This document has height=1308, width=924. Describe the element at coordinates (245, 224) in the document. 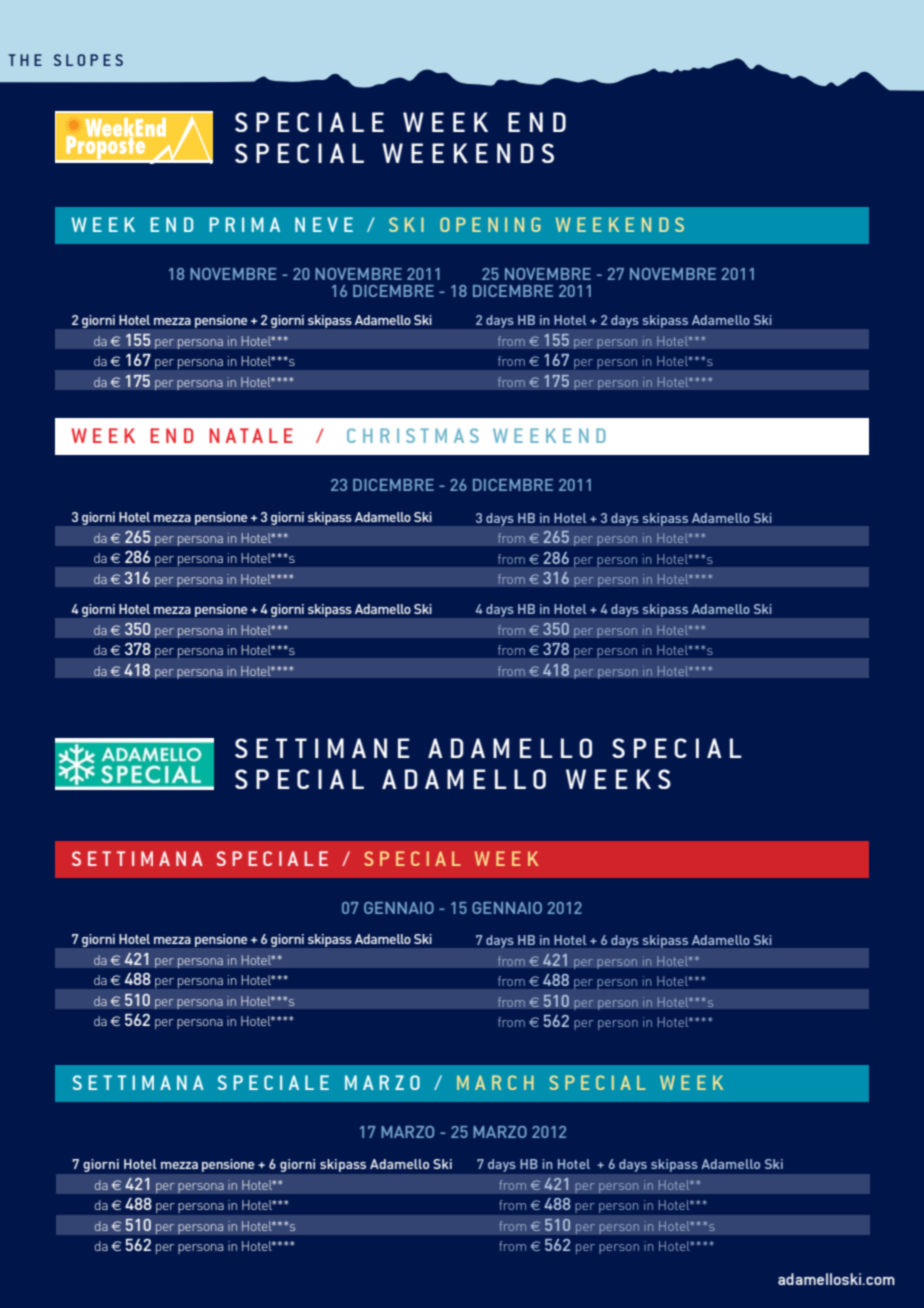

I see `PRIMA` at that location.
